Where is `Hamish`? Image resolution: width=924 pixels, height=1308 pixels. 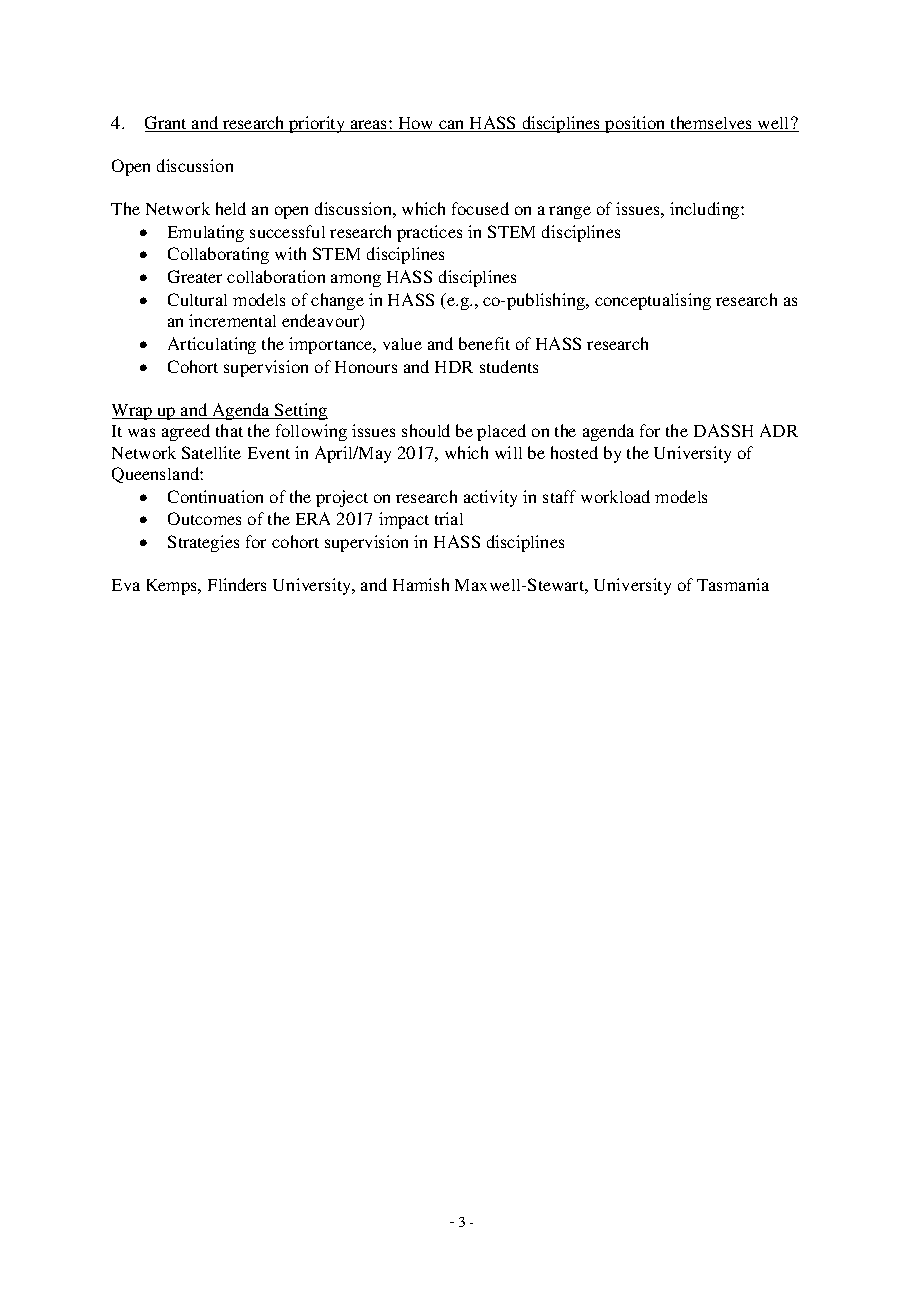 Hamish is located at coordinates (421, 584).
